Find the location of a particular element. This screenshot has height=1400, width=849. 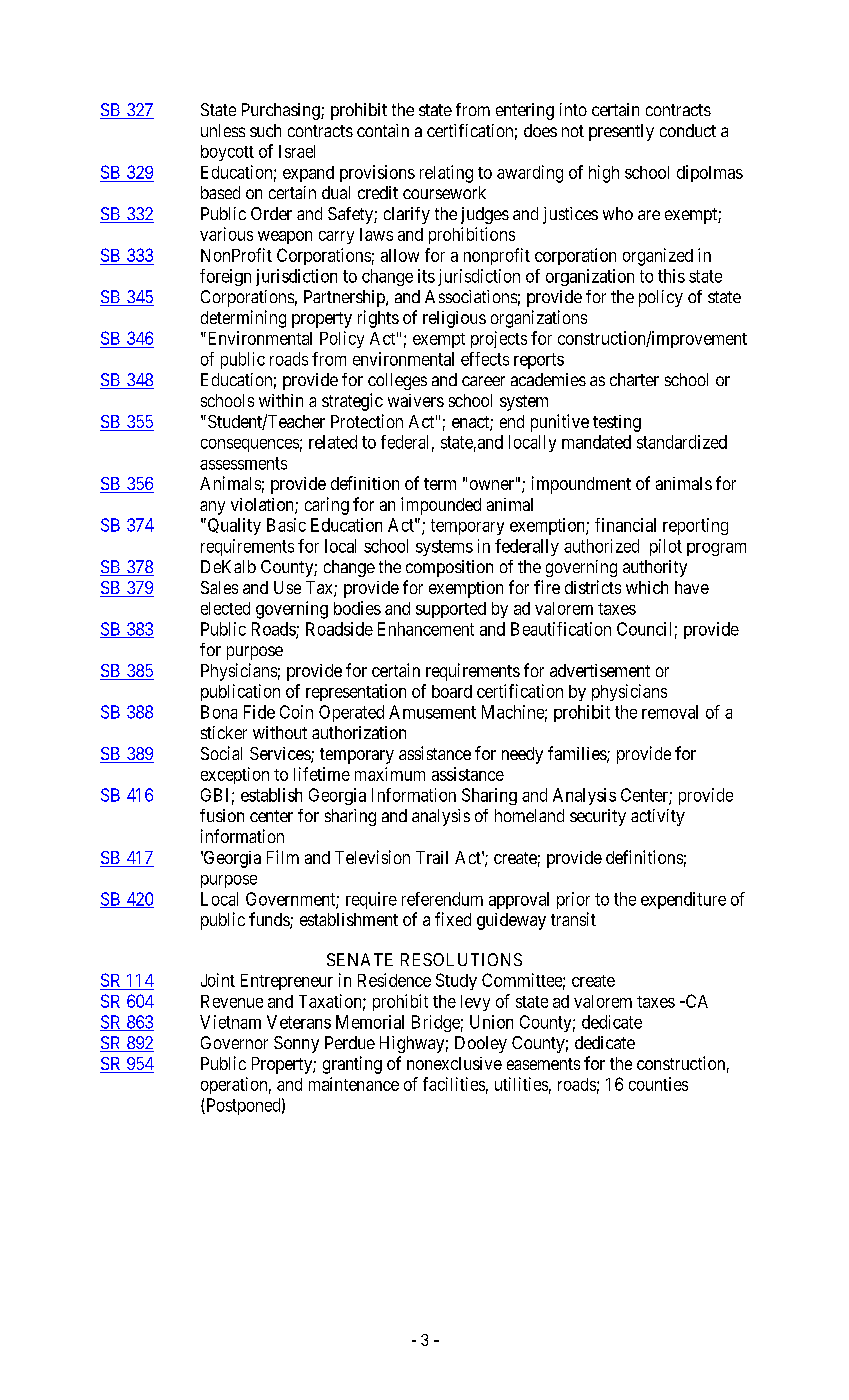

Film is located at coordinates (283, 857).
